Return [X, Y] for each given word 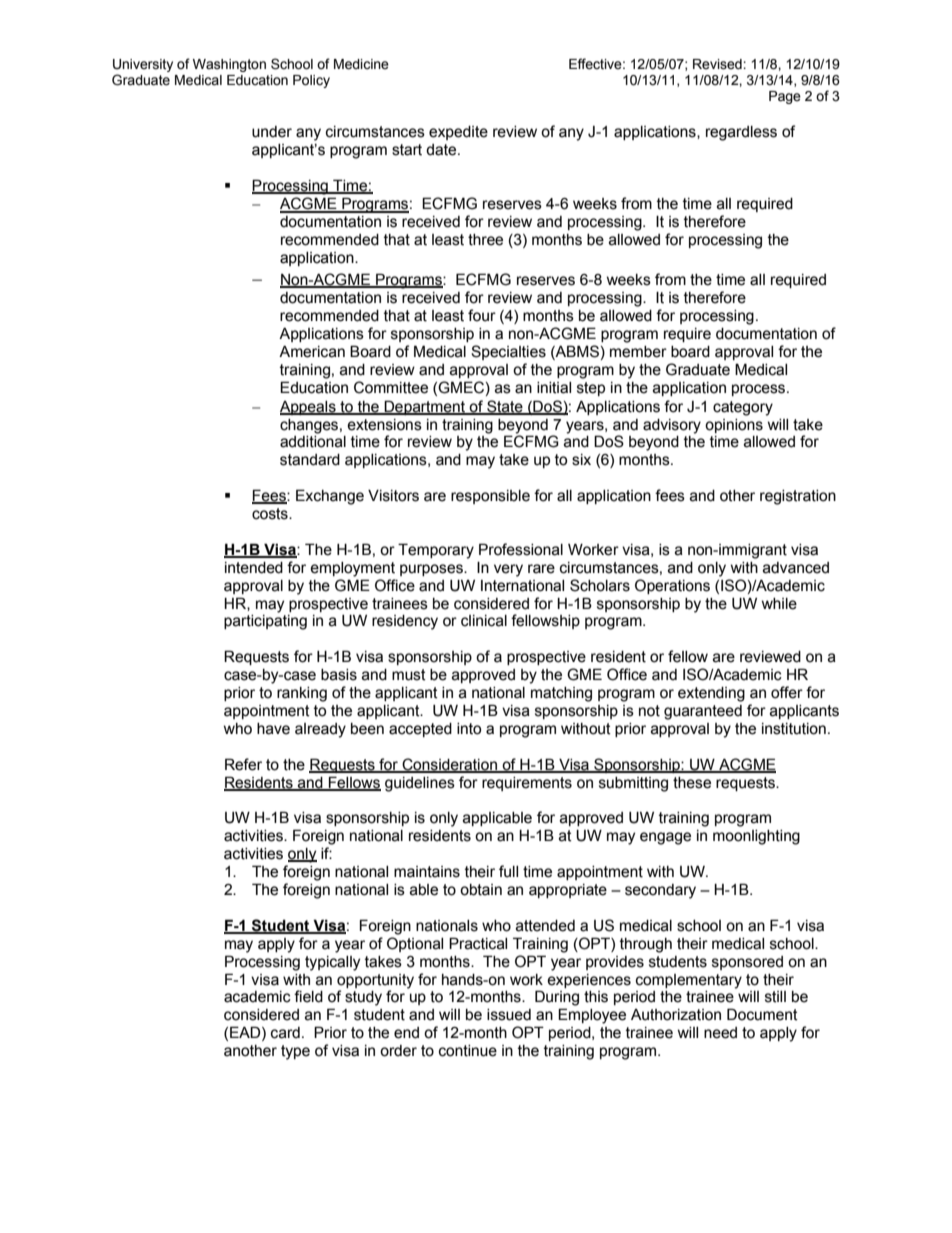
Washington [229, 65]
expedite [458, 133]
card [285, 1033]
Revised [718, 64]
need [720, 1033]
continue [468, 1051]
